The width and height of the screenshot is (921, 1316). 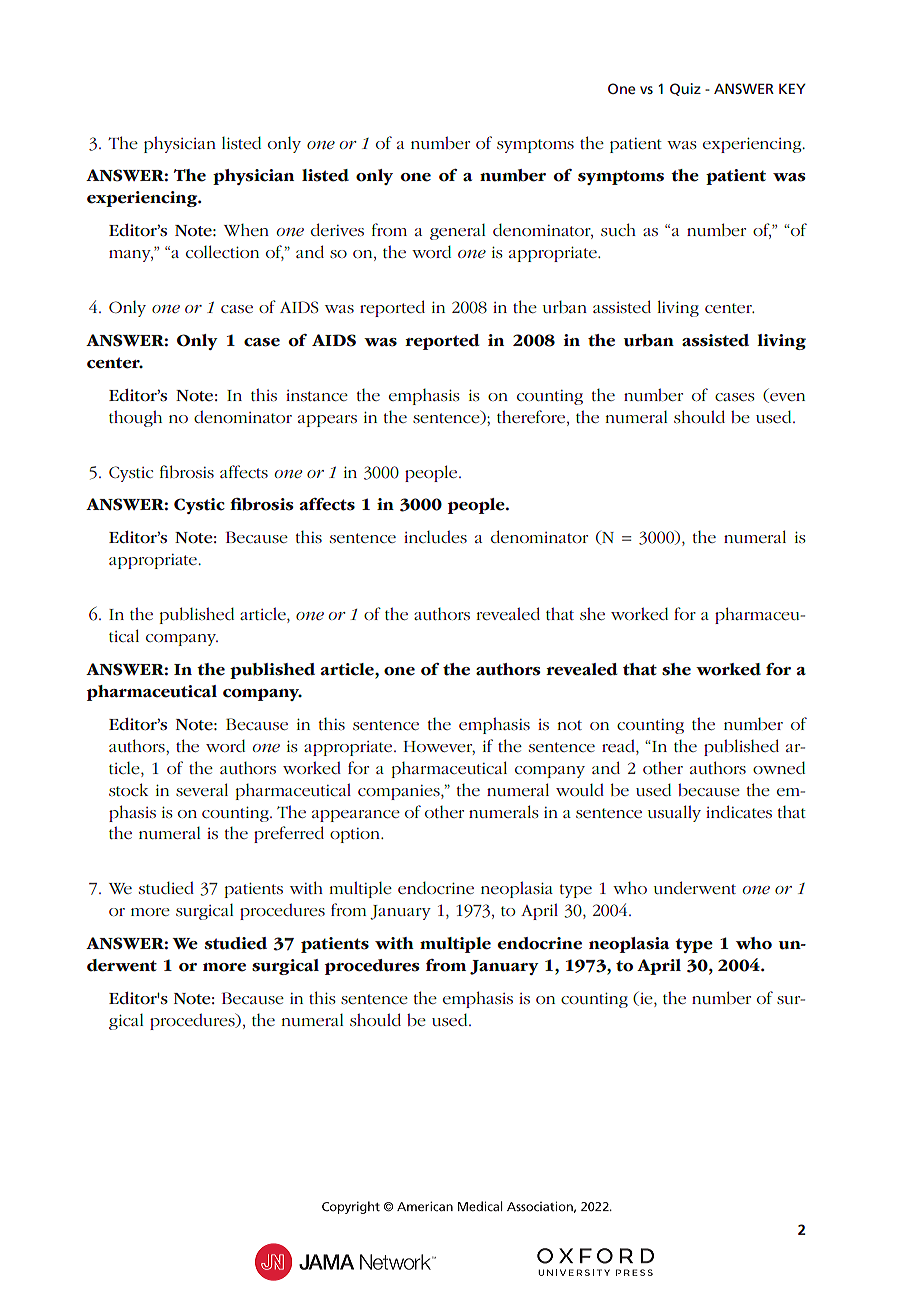 What do you see at coordinates (246, 230) in the screenshot?
I see `When` at bounding box center [246, 230].
